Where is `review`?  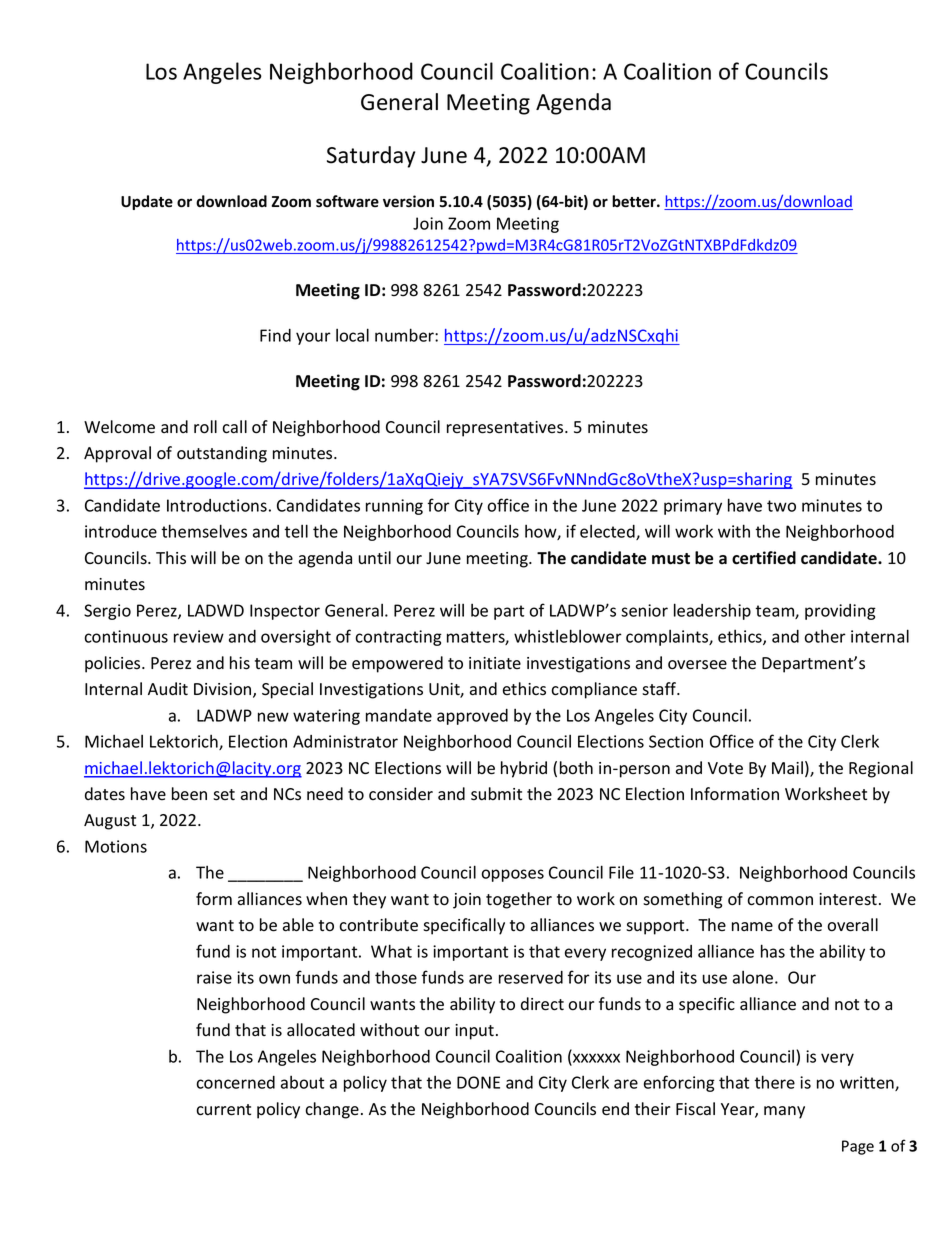 review is located at coordinates (199, 636).
